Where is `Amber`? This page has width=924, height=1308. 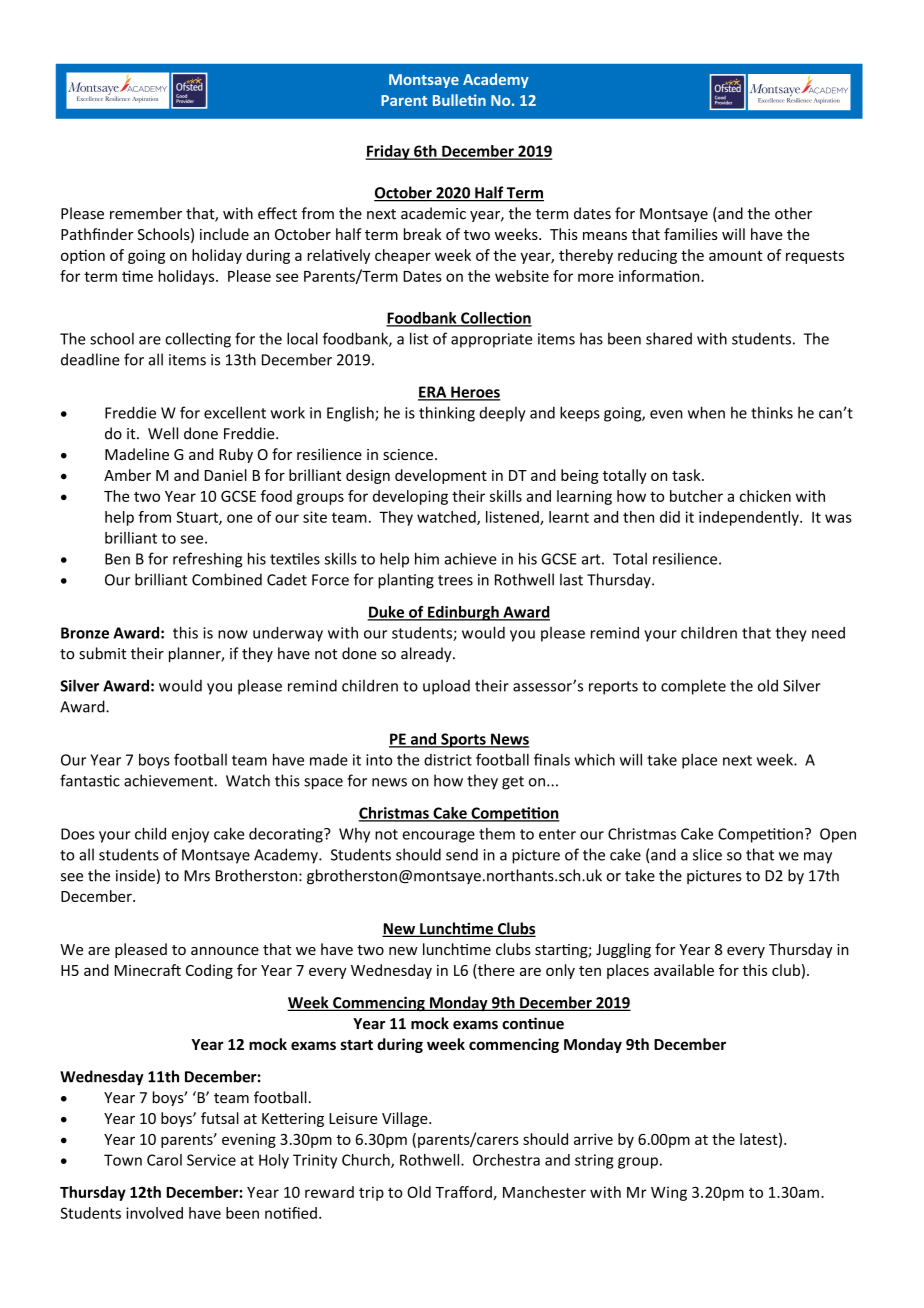
Amber is located at coordinates (127, 475).
